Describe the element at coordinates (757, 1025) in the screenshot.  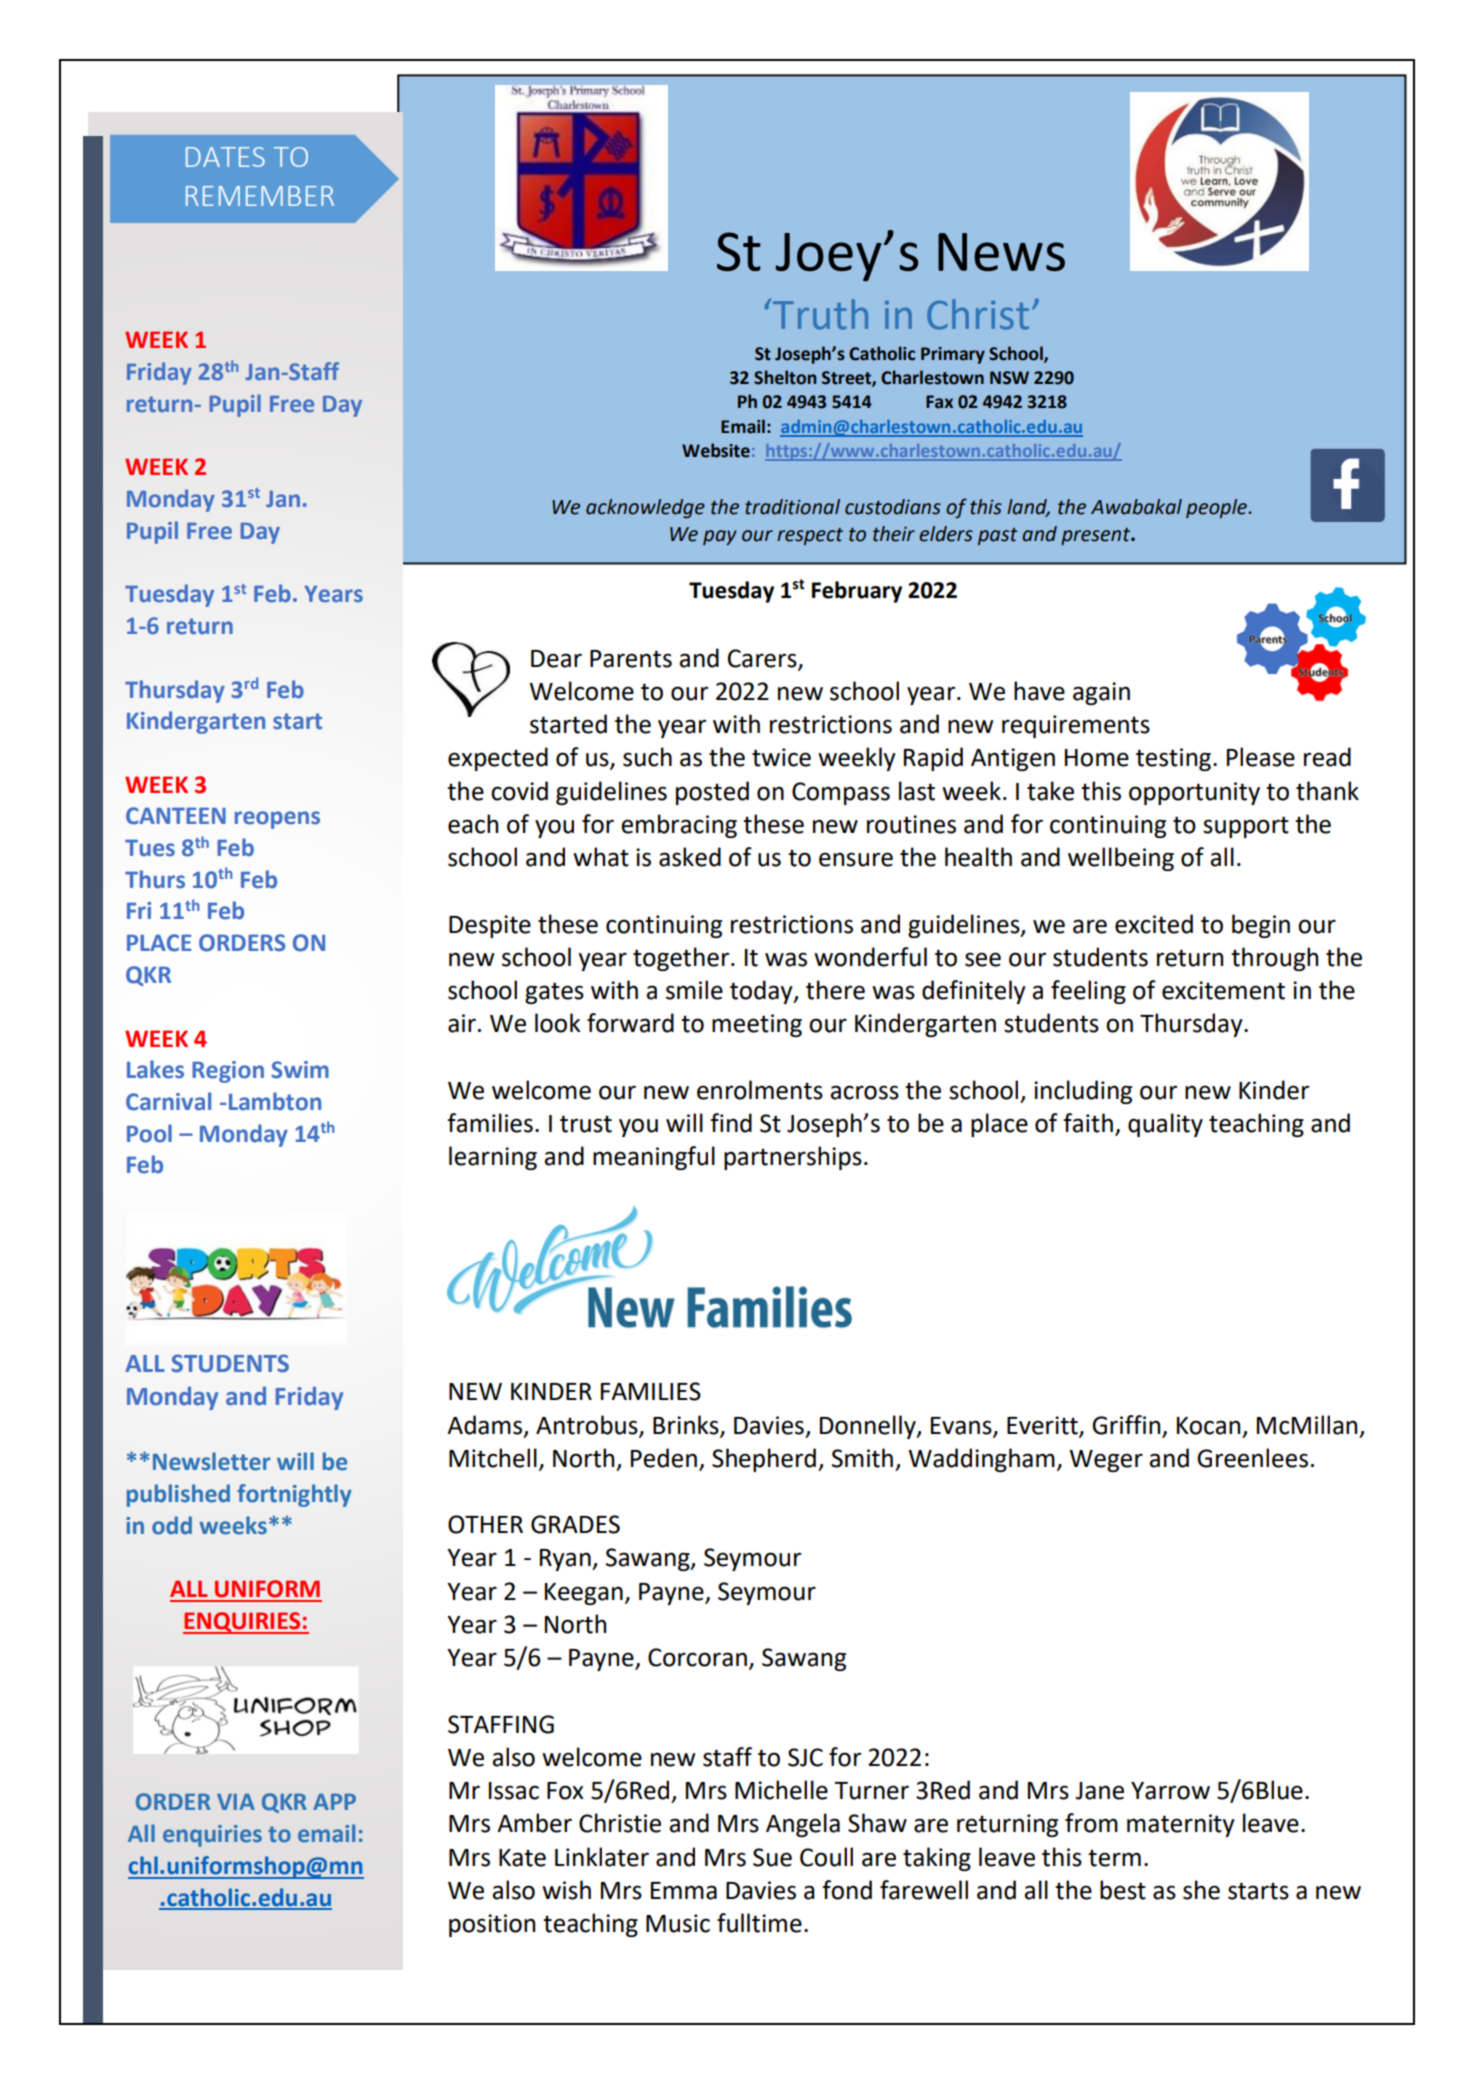
I see `meeting` at that location.
